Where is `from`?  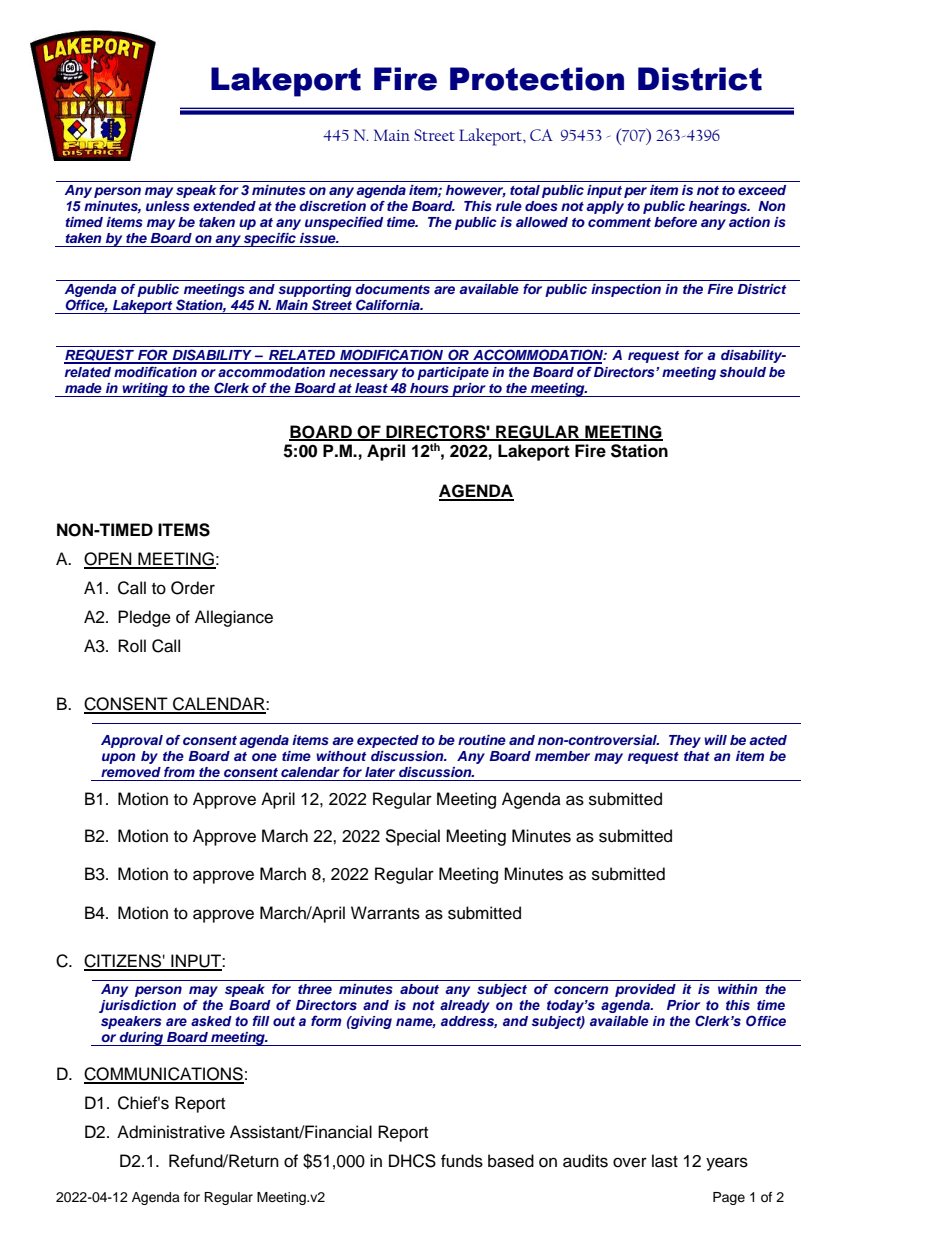 from is located at coordinates (179, 772).
